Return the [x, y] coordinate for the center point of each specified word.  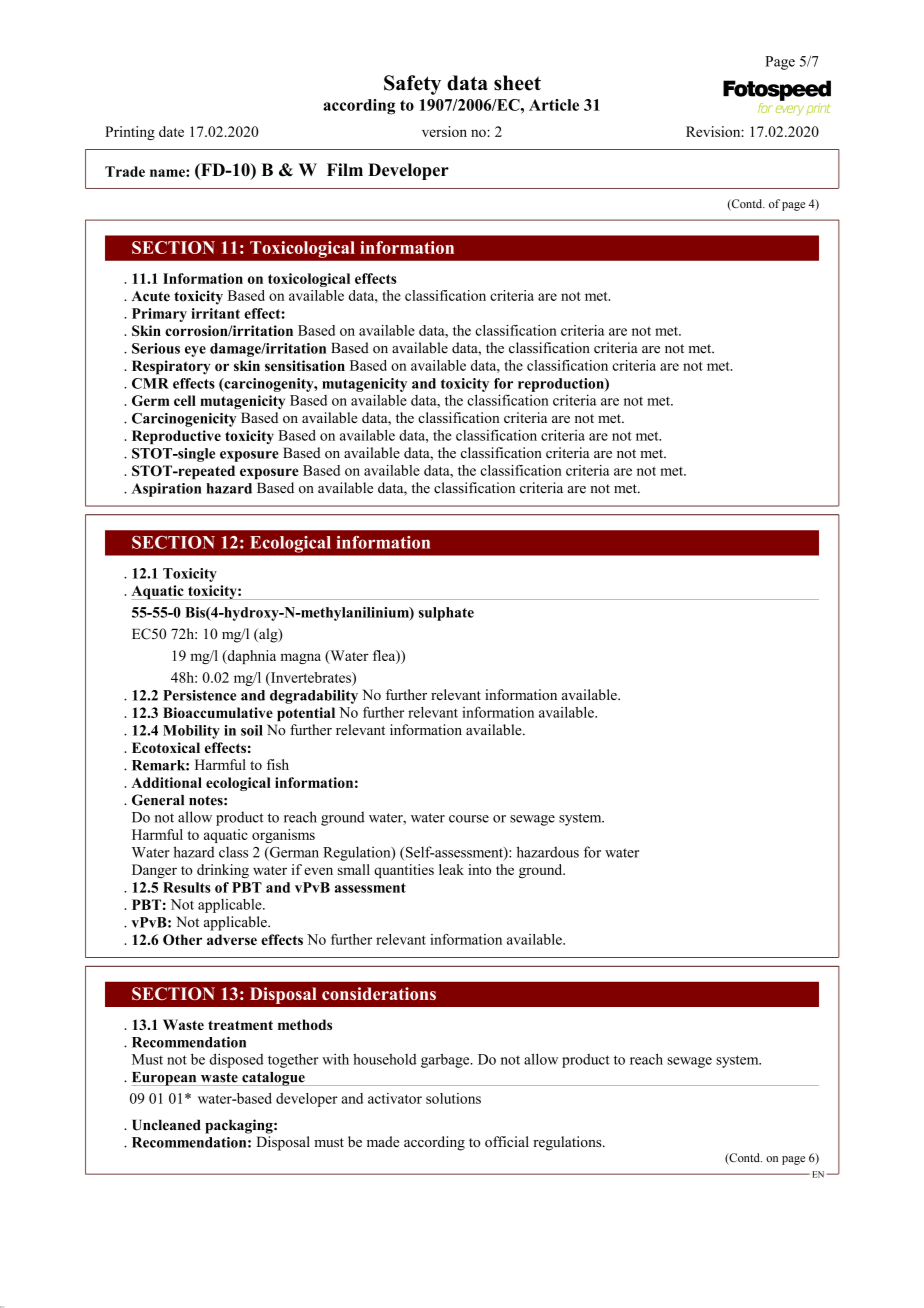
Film [345, 169]
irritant [215, 313]
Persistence [199, 695]
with [335, 1059]
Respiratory [171, 367]
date [171, 131]
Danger [154, 871]
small [354, 869]
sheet [517, 83]
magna [301, 658]
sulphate [446, 614]
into [479, 869]
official [507, 1142]
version [444, 131]
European [165, 1079]
